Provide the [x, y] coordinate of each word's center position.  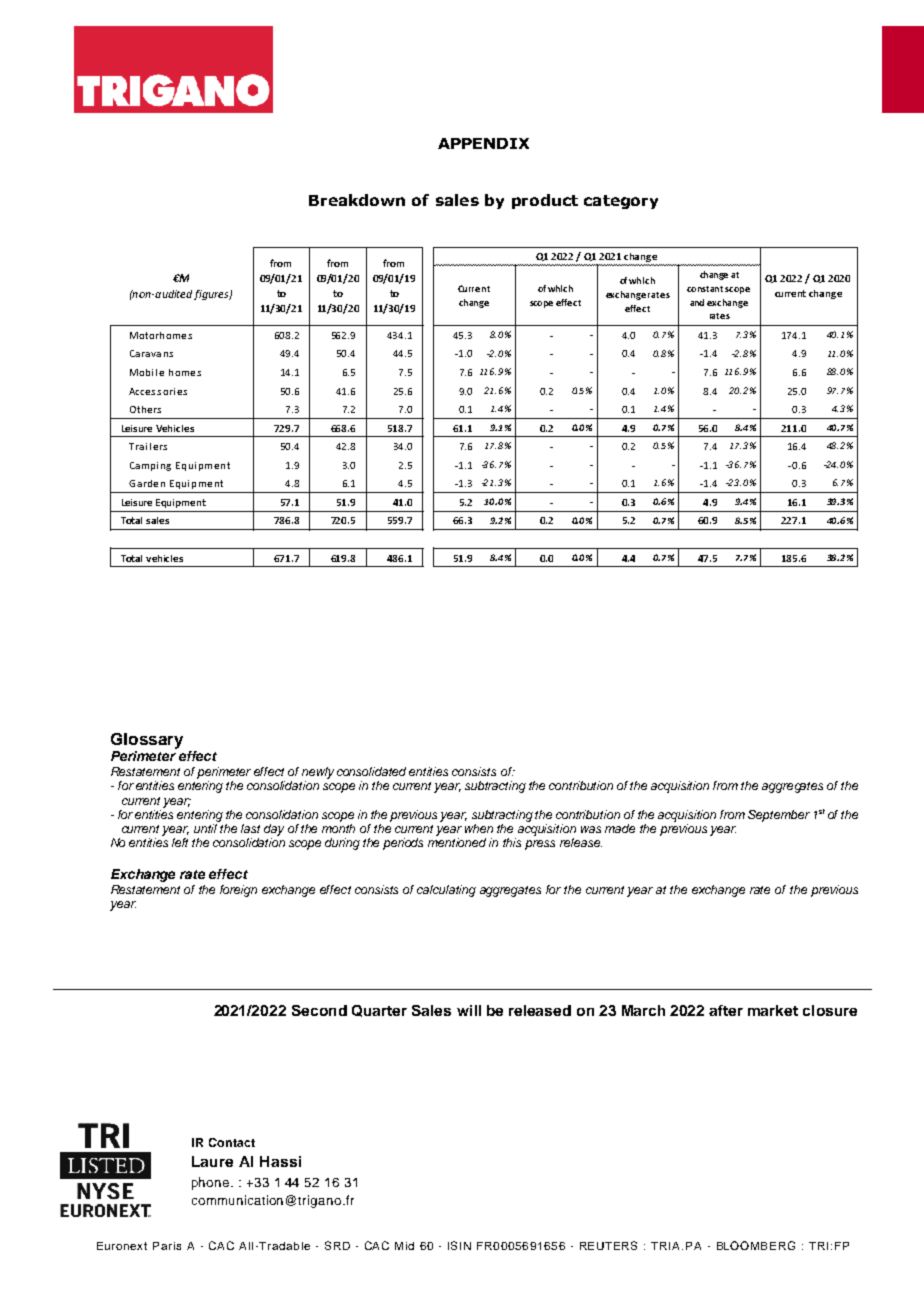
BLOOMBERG [756, 1245]
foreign [238, 891]
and [697, 302]
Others [145, 409]
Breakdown [357, 200]
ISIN [459, 1245]
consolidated [371, 771]
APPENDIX [483, 143]
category [621, 202]
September [779, 816]
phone [210, 1183]
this [512, 842]
